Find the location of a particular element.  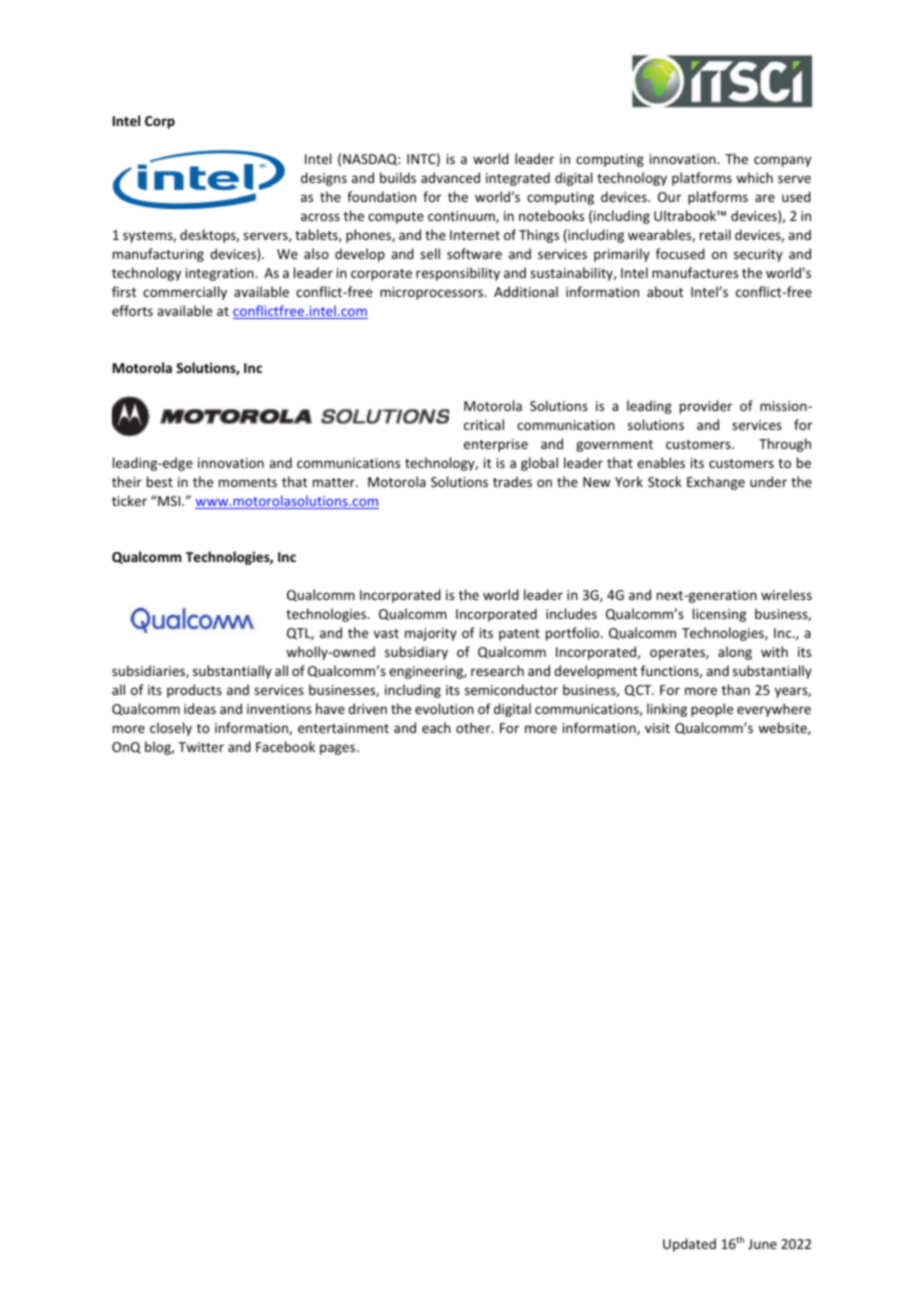

Facebook is located at coordinates (285, 746).
